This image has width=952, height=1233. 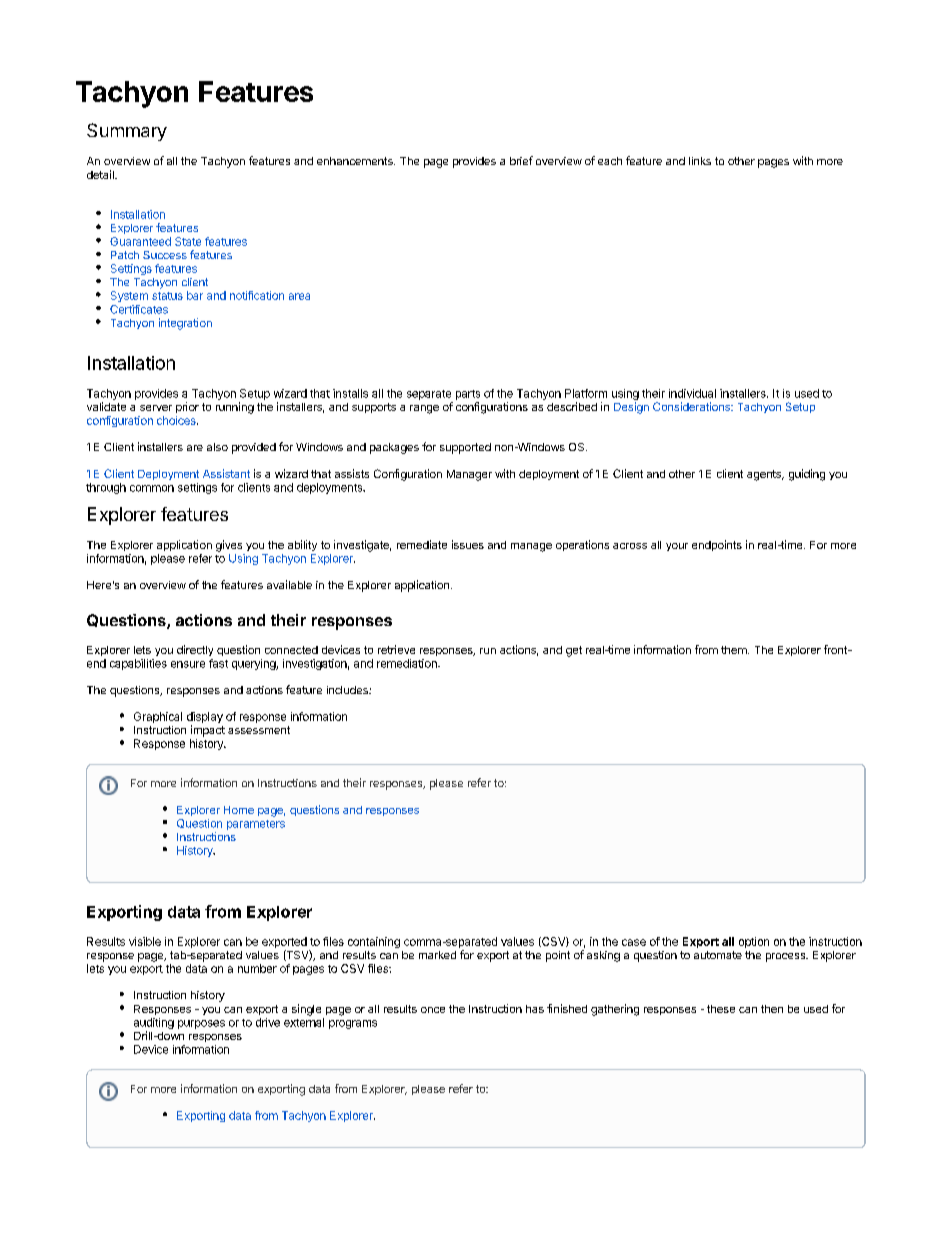 What do you see at coordinates (692, 393) in the image?
I see `individual` at bounding box center [692, 393].
